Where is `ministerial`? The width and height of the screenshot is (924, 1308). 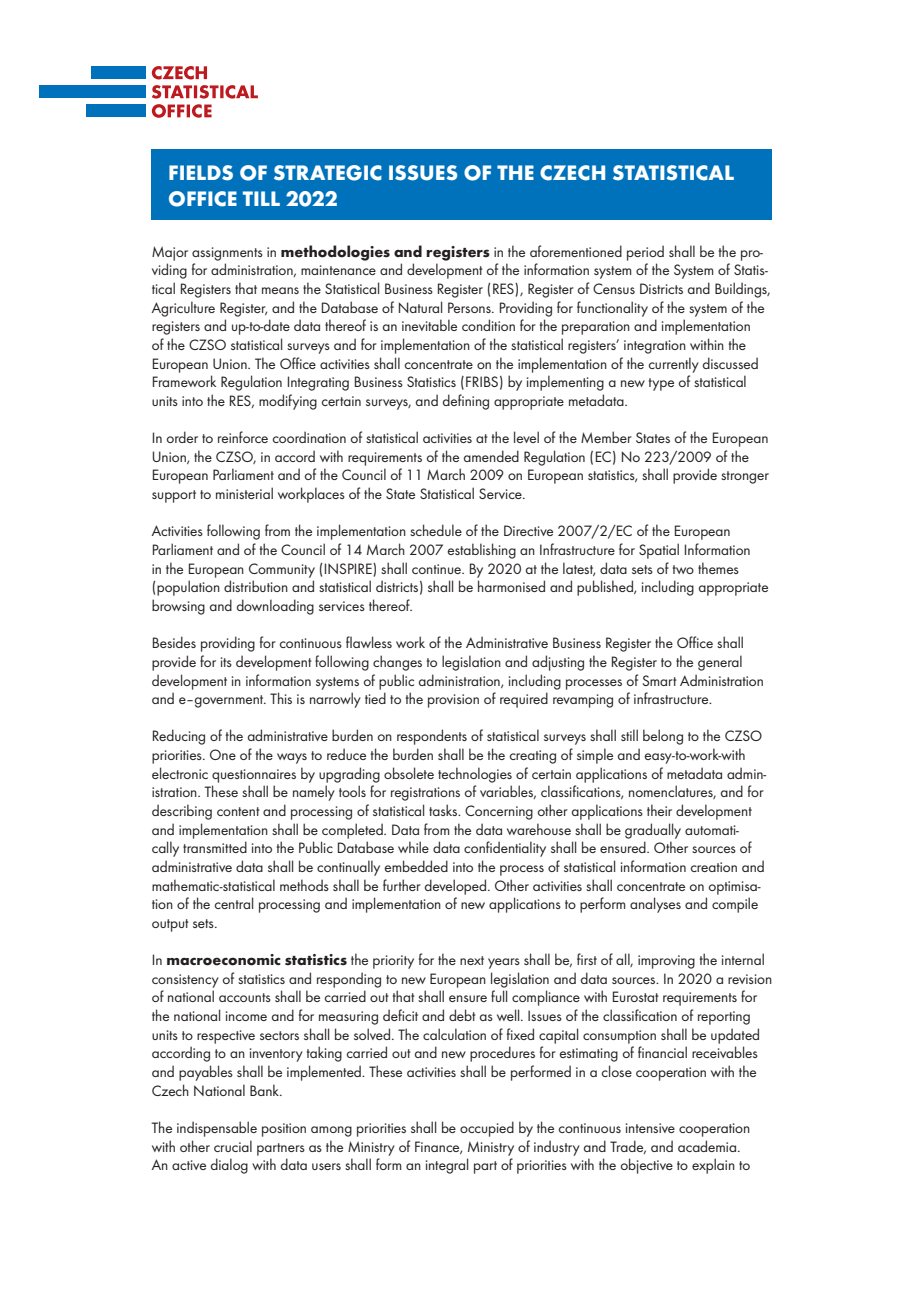
ministerial is located at coordinates (244, 493).
